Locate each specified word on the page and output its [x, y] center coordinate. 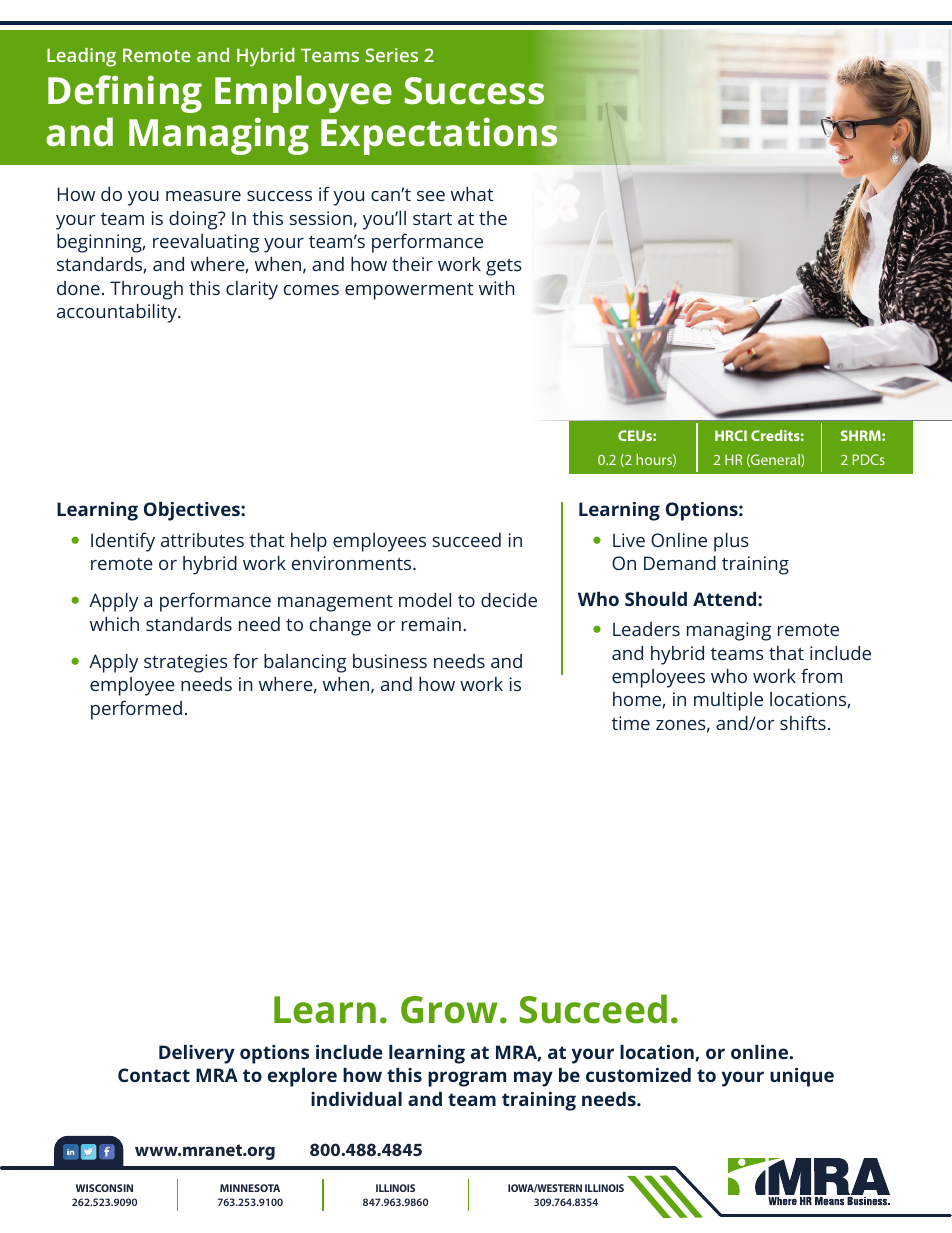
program [467, 1079]
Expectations [439, 136]
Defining [125, 94]
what [472, 194]
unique [802, 1077]
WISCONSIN [104, 1188]
